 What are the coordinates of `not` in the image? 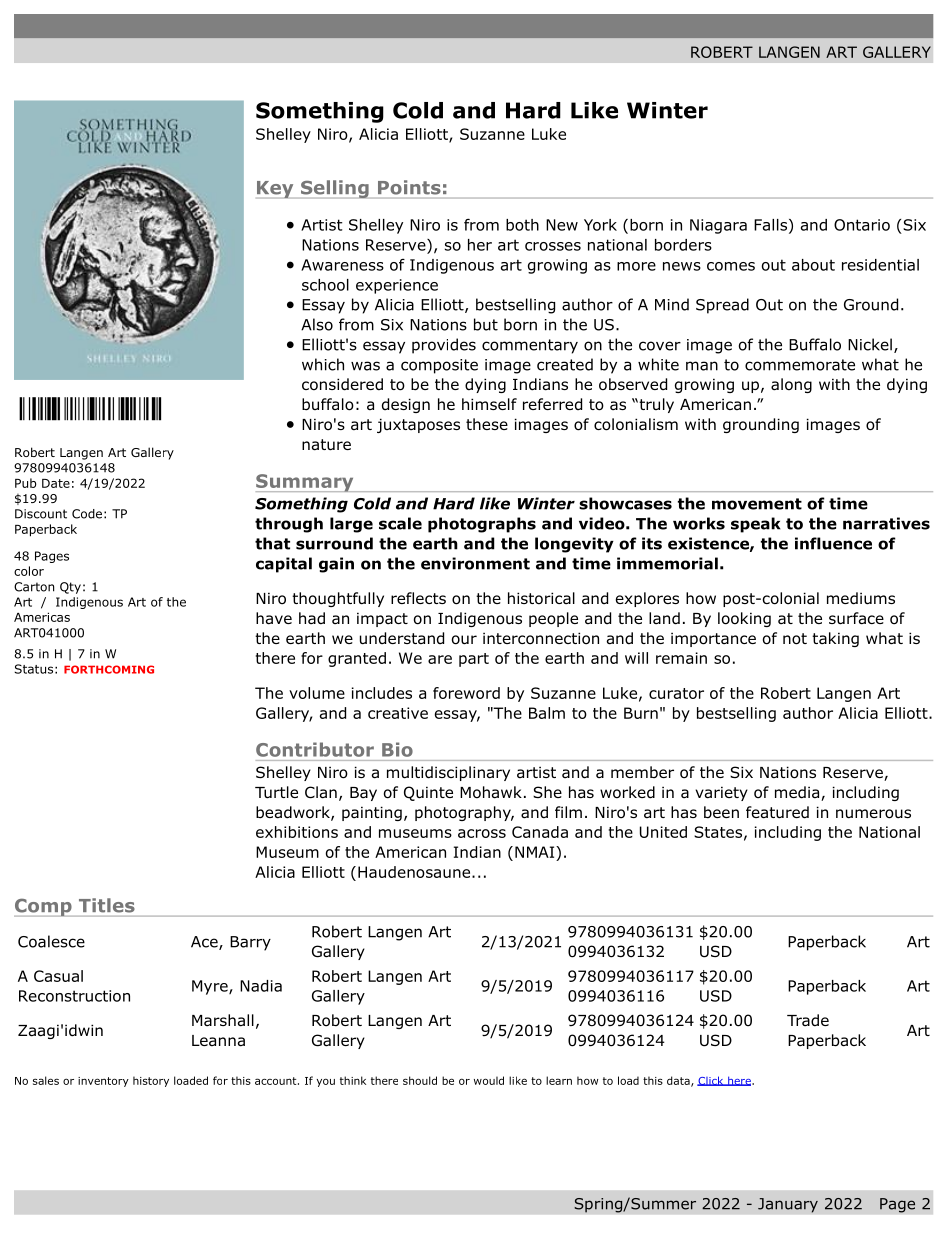 It's located at (795, 639).
